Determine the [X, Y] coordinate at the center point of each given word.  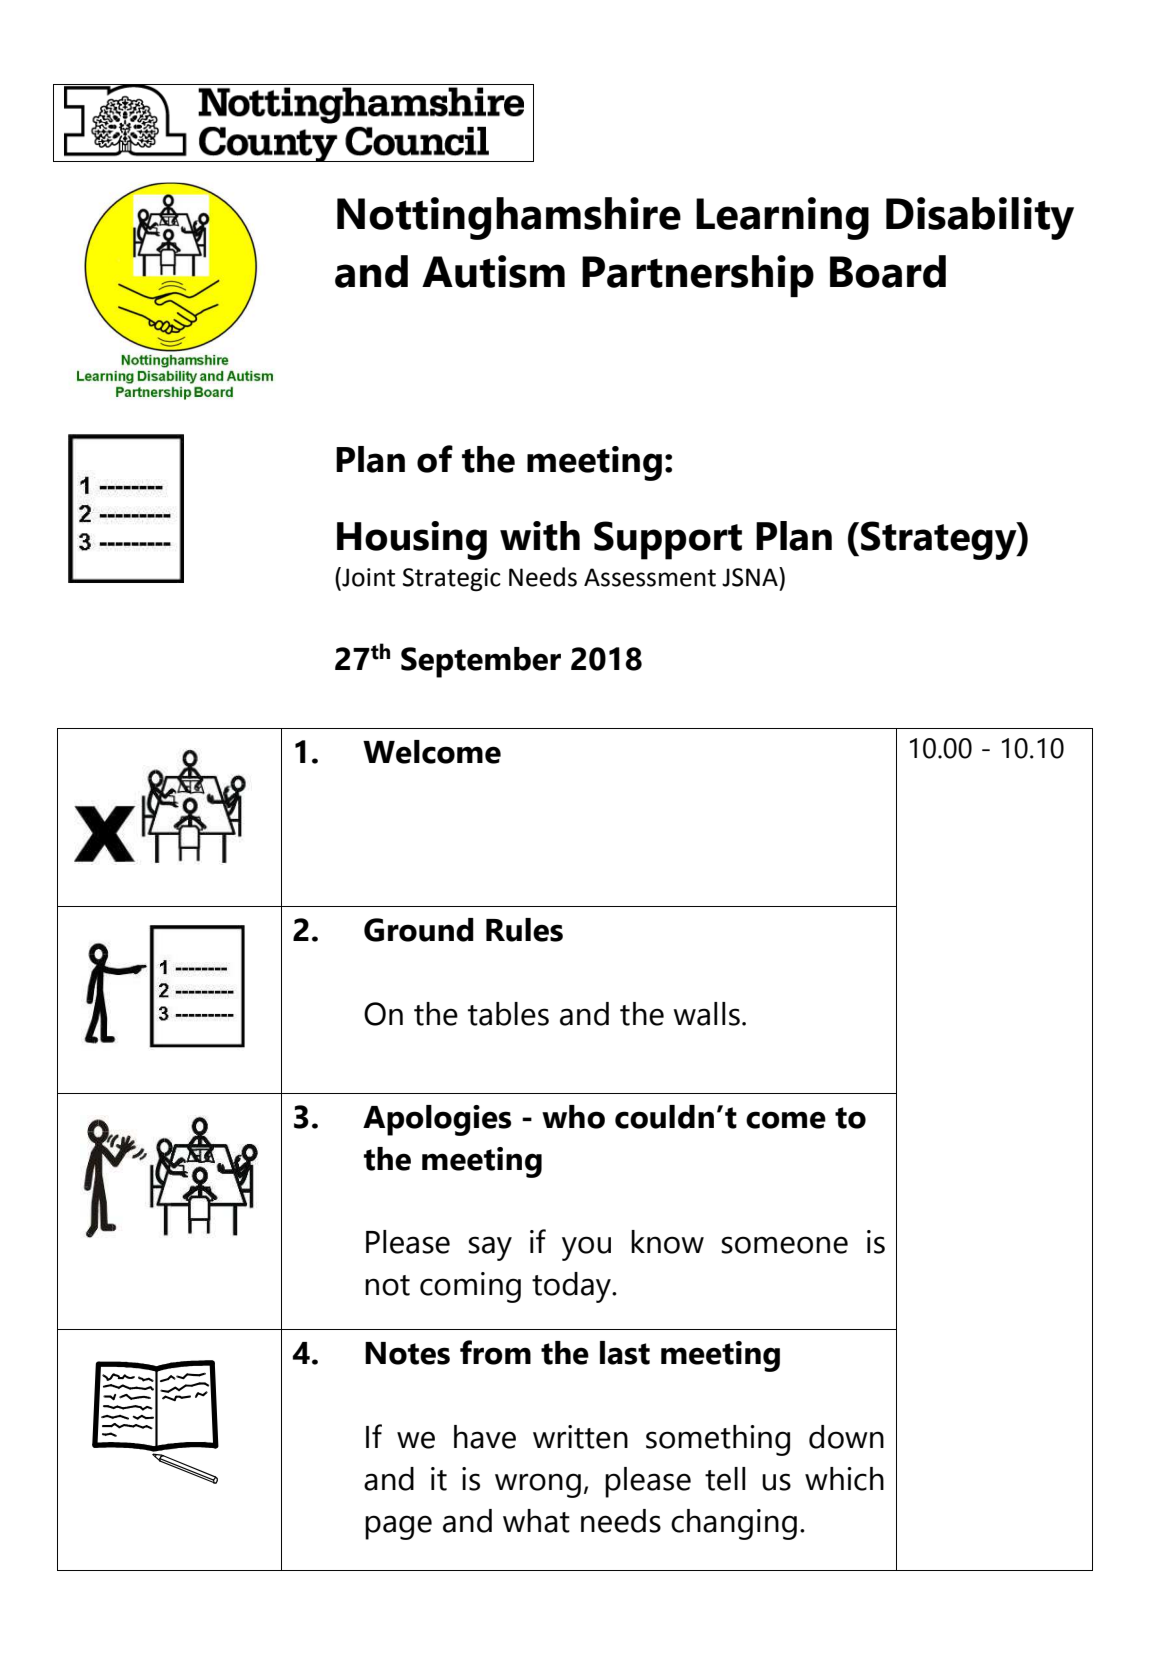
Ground [419, 930]
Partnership [698, 276]
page [398, 1527]
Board [888, 271]
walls [706, 1014]
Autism [493, 271]
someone [784, 1245]
